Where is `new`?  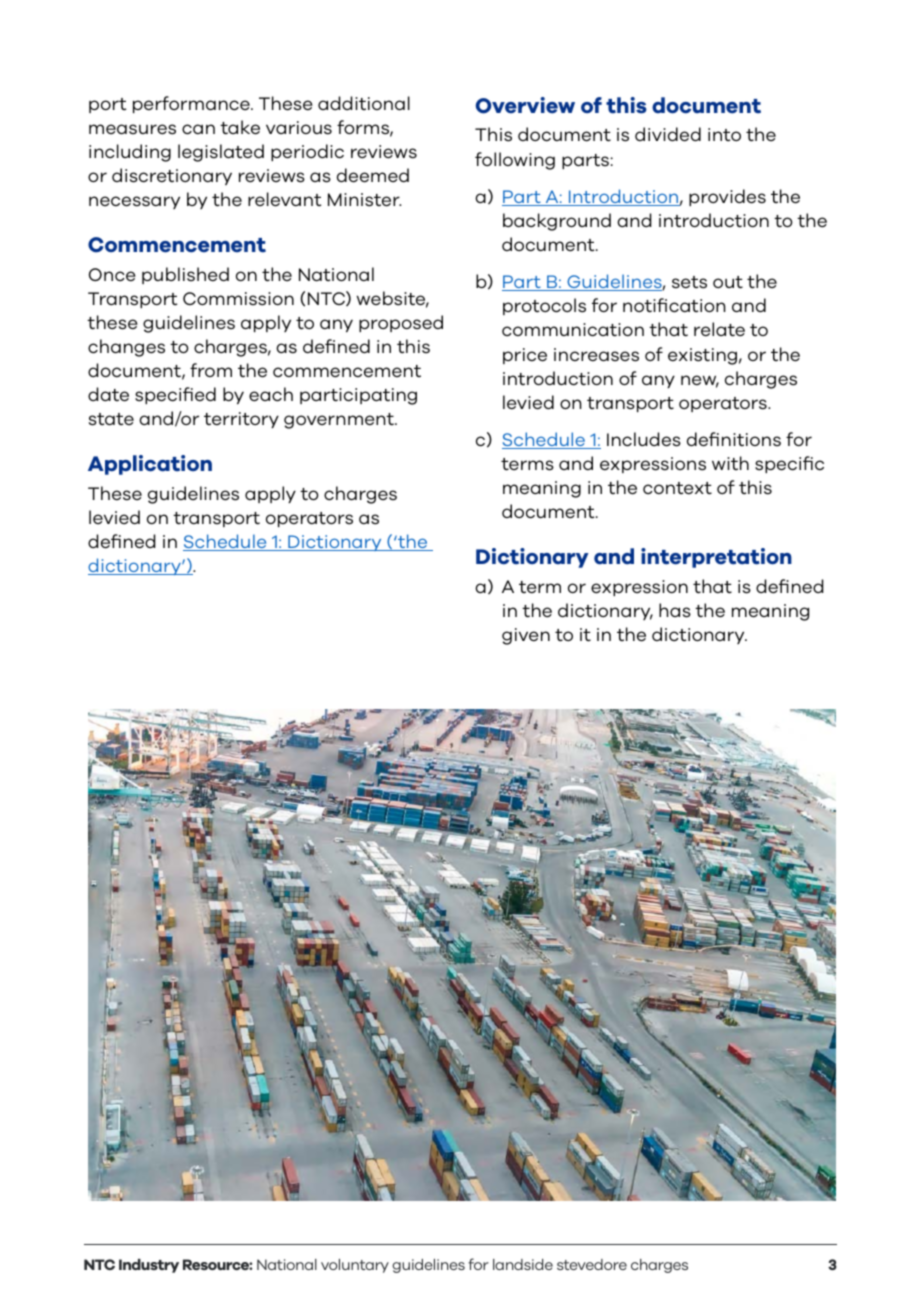 new is located at coordinates (700, 381).
